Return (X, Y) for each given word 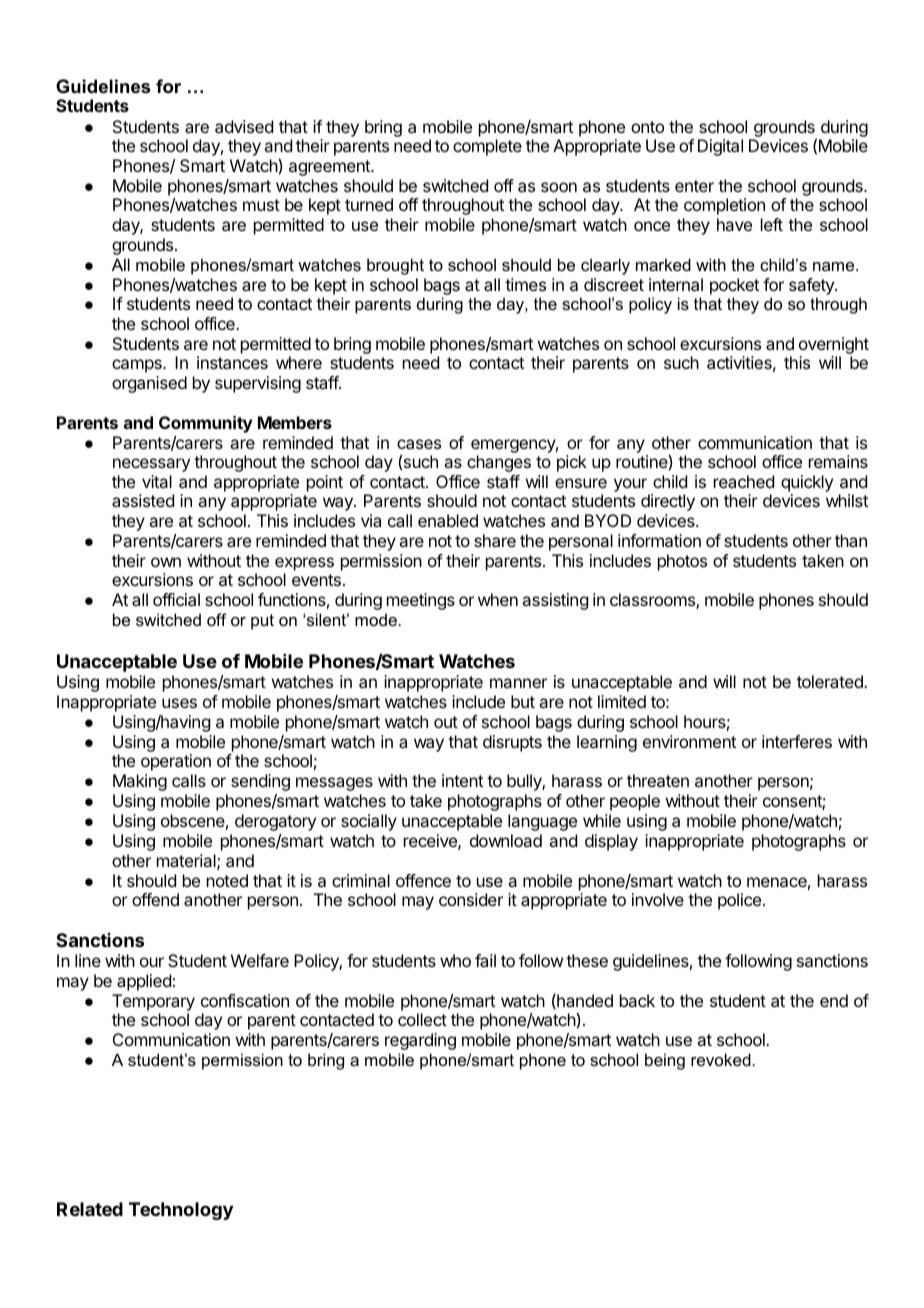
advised (244, 126)
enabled (448, 520)
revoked (721, 1059)
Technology (181, 1211)
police (741, 901)
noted (227, 880)
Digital (720, 147)
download (506, 840)
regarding (420, 1041)
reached (744, 481)
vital (157, 481)
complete (487, 147)
